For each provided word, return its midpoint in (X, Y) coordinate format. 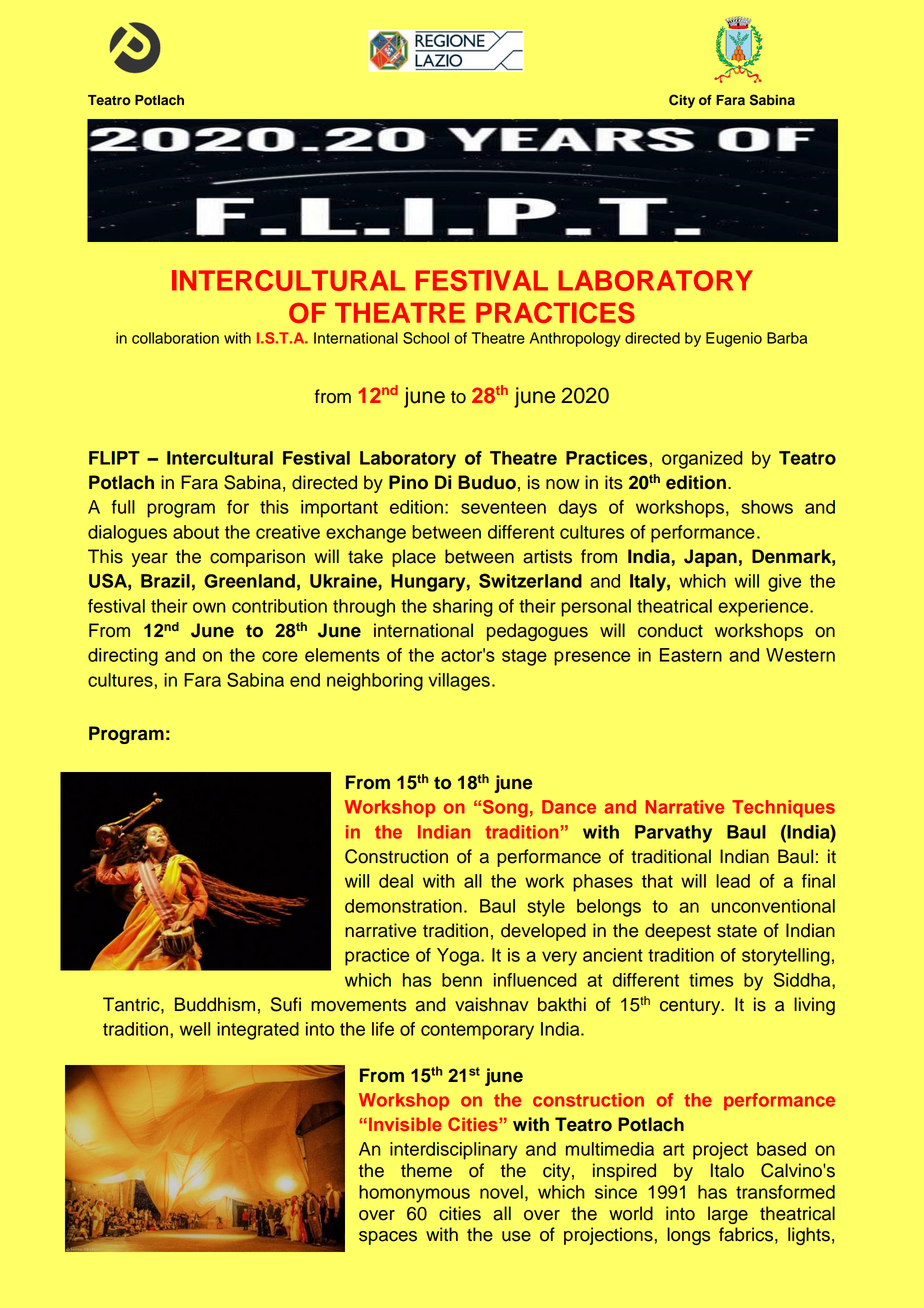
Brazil (165, 581)
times (711, 980)
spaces (388, 1238)
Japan (710, 558)
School (426, 338)
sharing (462, 608)
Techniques (783, 808)
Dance (569, 807)
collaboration (175, 338)
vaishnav (492, 1004)
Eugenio (734, 339)
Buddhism (215, 1004)
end (305, 680)
